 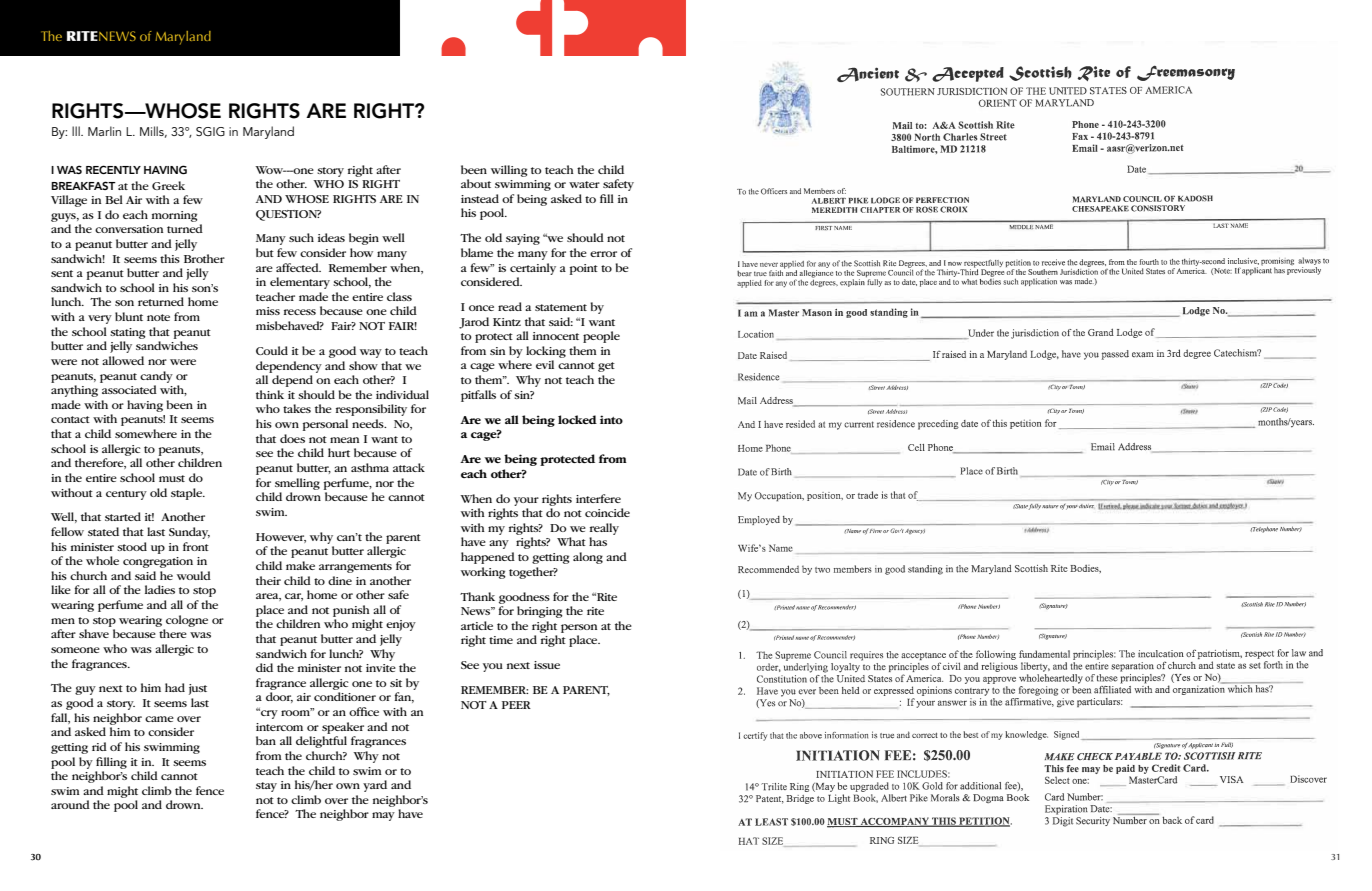 I want to click on locked, so click(x=577, y=419).
